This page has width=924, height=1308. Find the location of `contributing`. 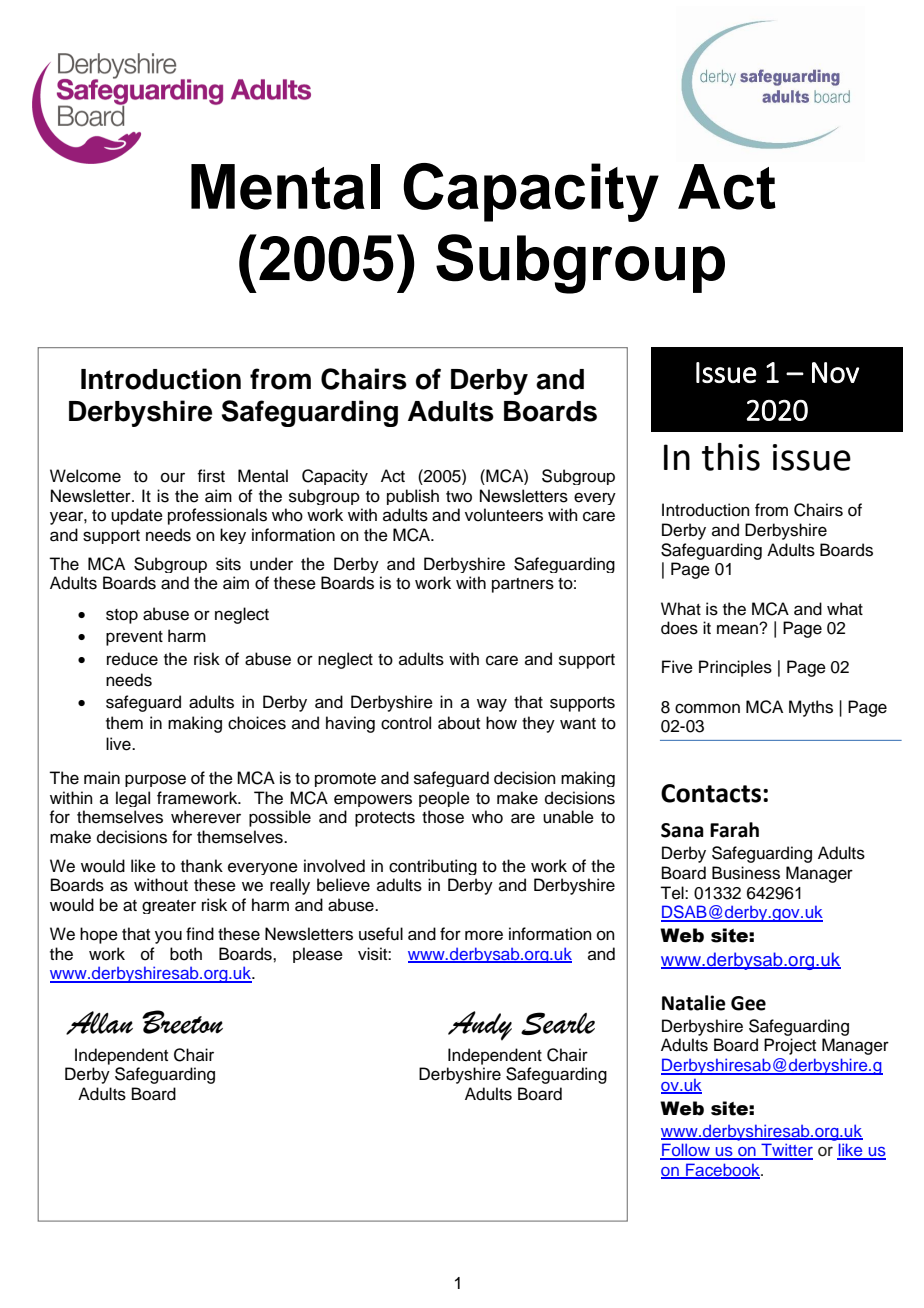

contributing is located at coordinates (433, 867).
